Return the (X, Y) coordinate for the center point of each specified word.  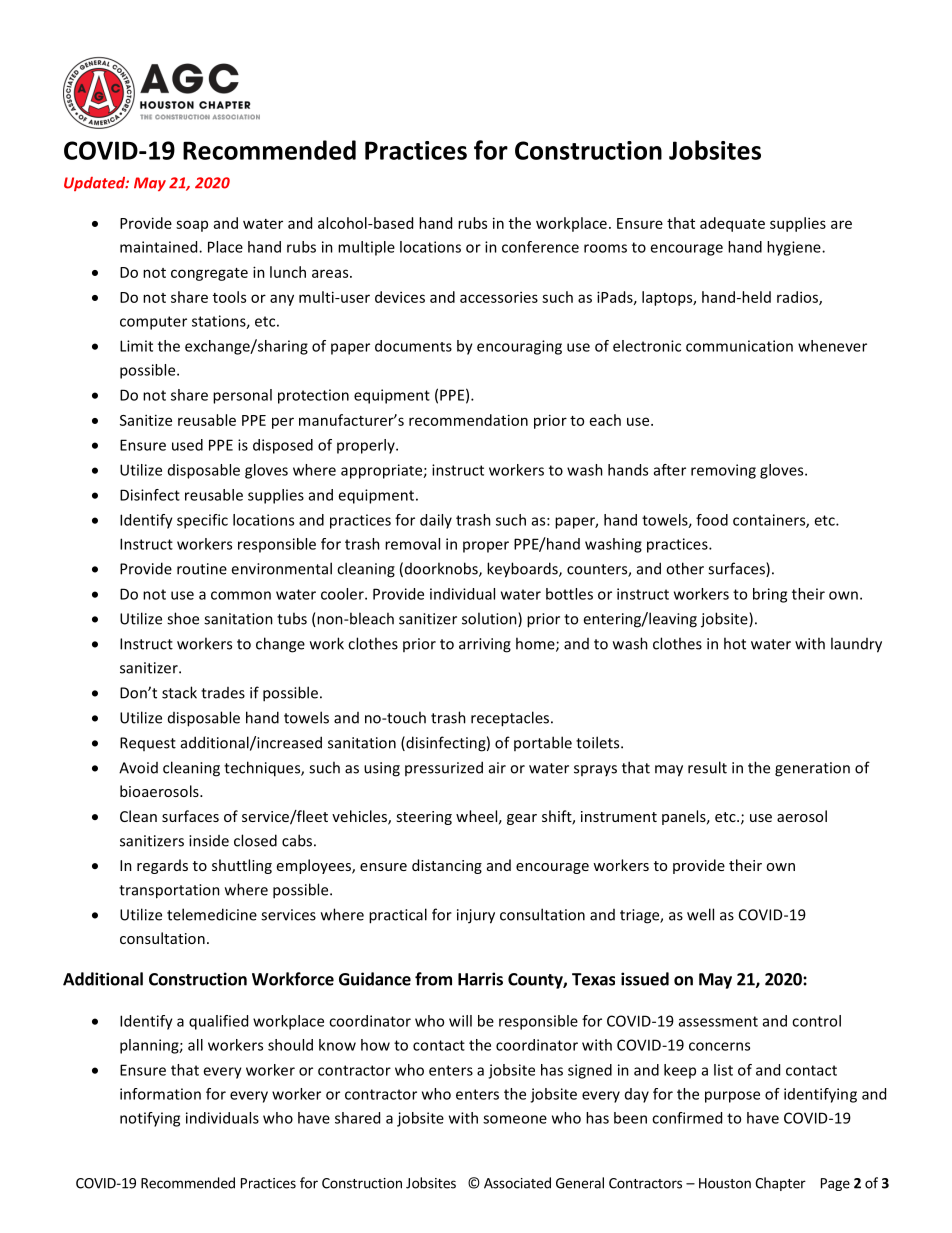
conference (540, 247)
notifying (150, 1119)
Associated (517, 1183)
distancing (447, 866)
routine (202, 569)
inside (209, 841)
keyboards (523, 570)
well (700, 914)
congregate (209, 274)
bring (770, 595)
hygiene (795, 248)
